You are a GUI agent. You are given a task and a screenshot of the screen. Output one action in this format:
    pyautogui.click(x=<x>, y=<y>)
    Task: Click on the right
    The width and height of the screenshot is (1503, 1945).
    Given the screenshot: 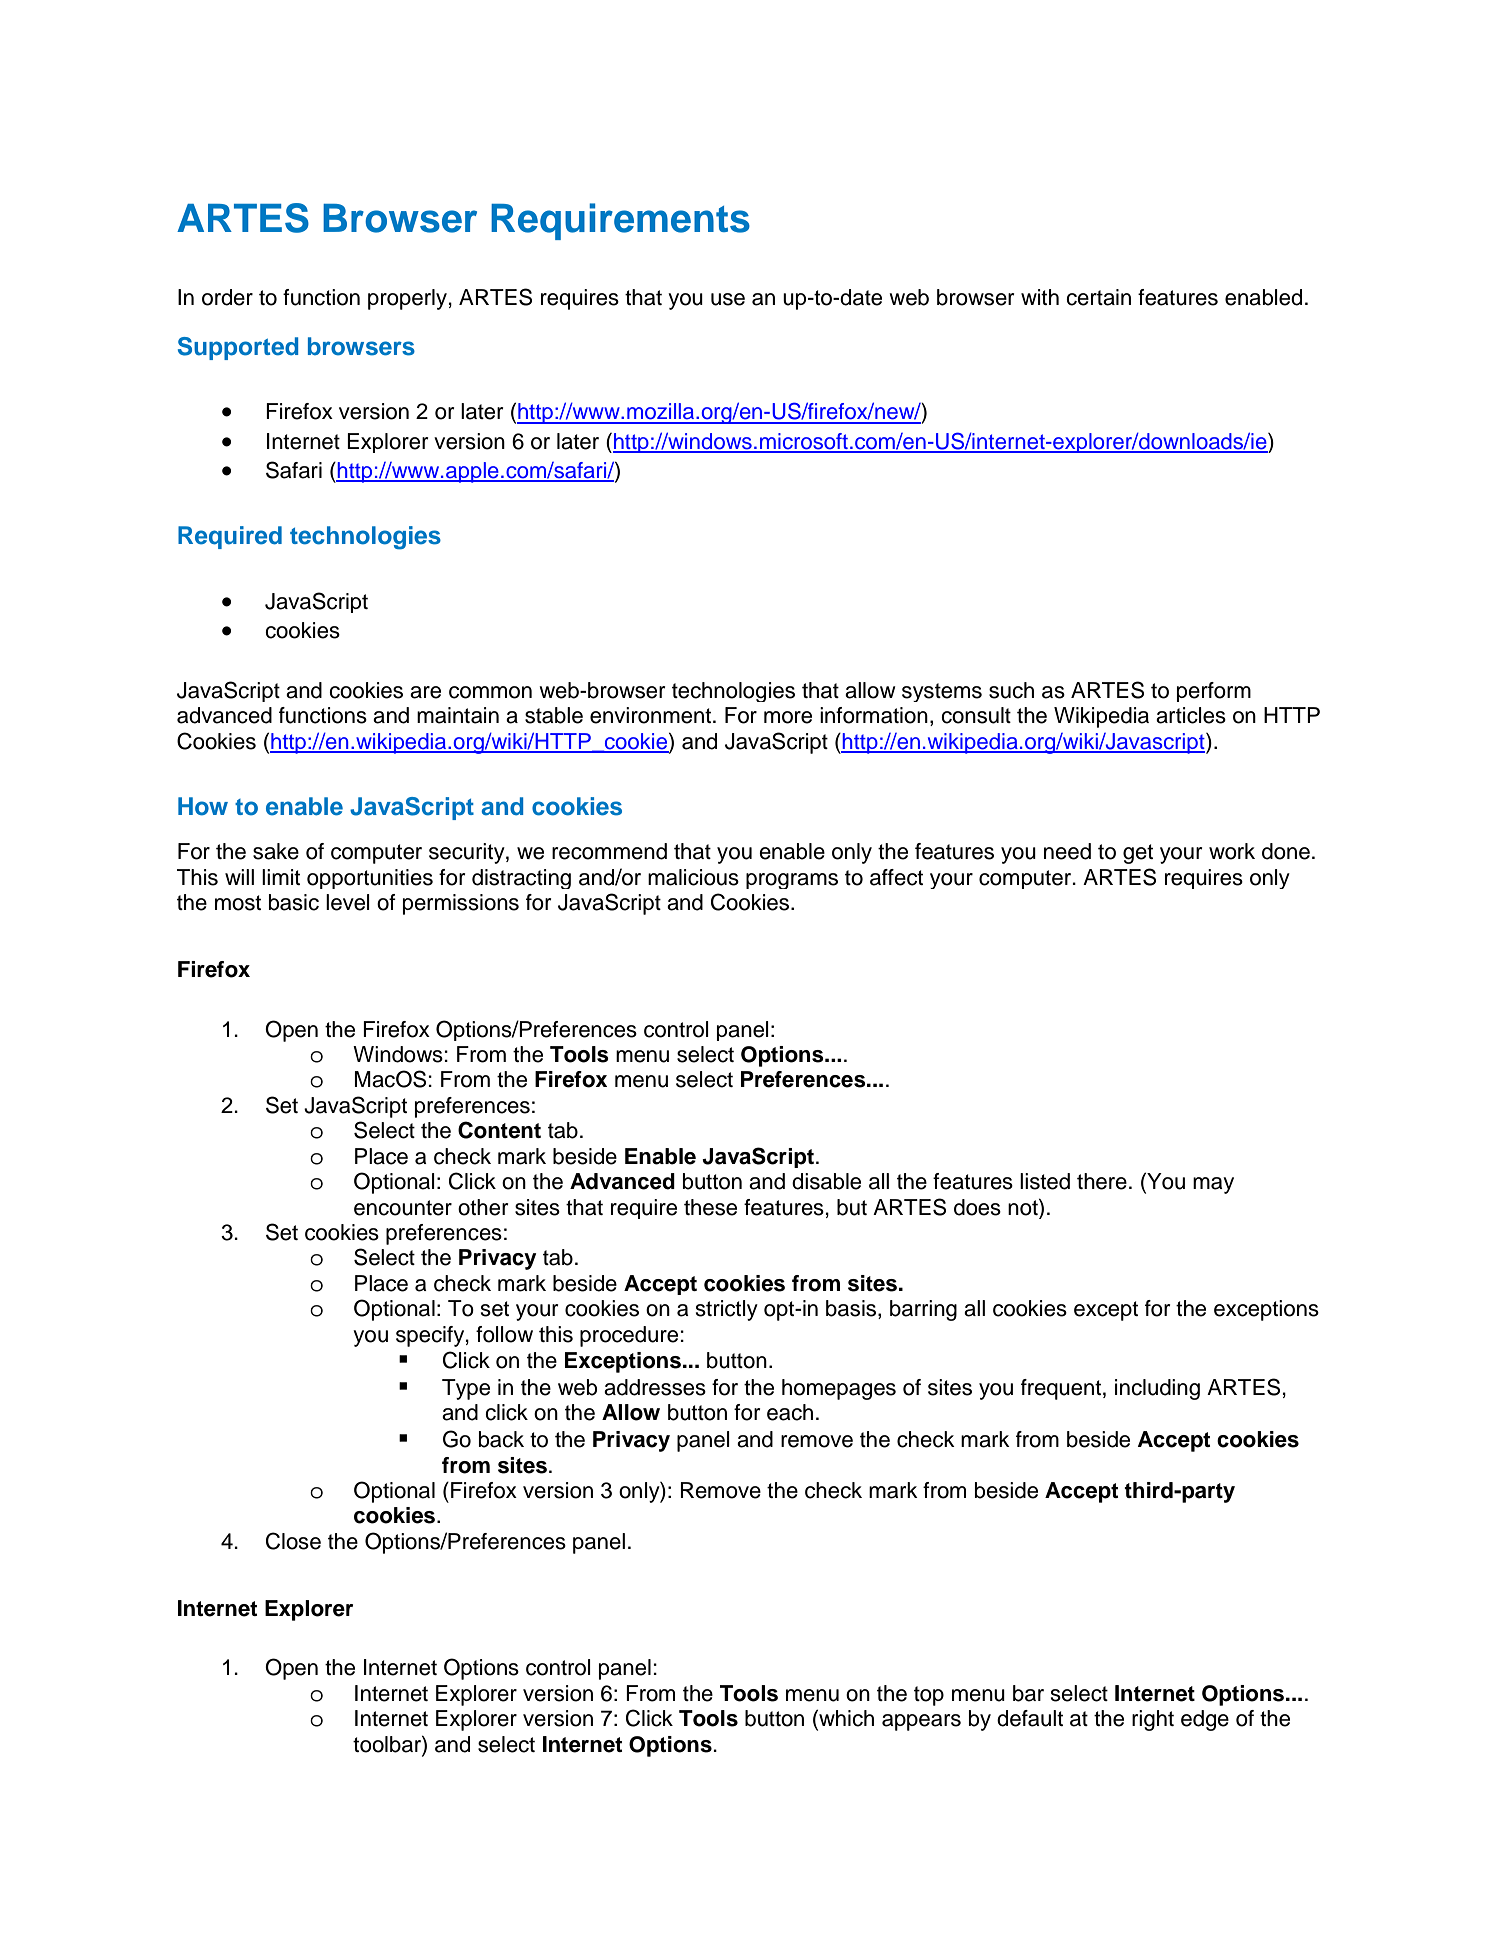 What is the action you would take?
    pyautogui.click(x=1153, y=1720)
